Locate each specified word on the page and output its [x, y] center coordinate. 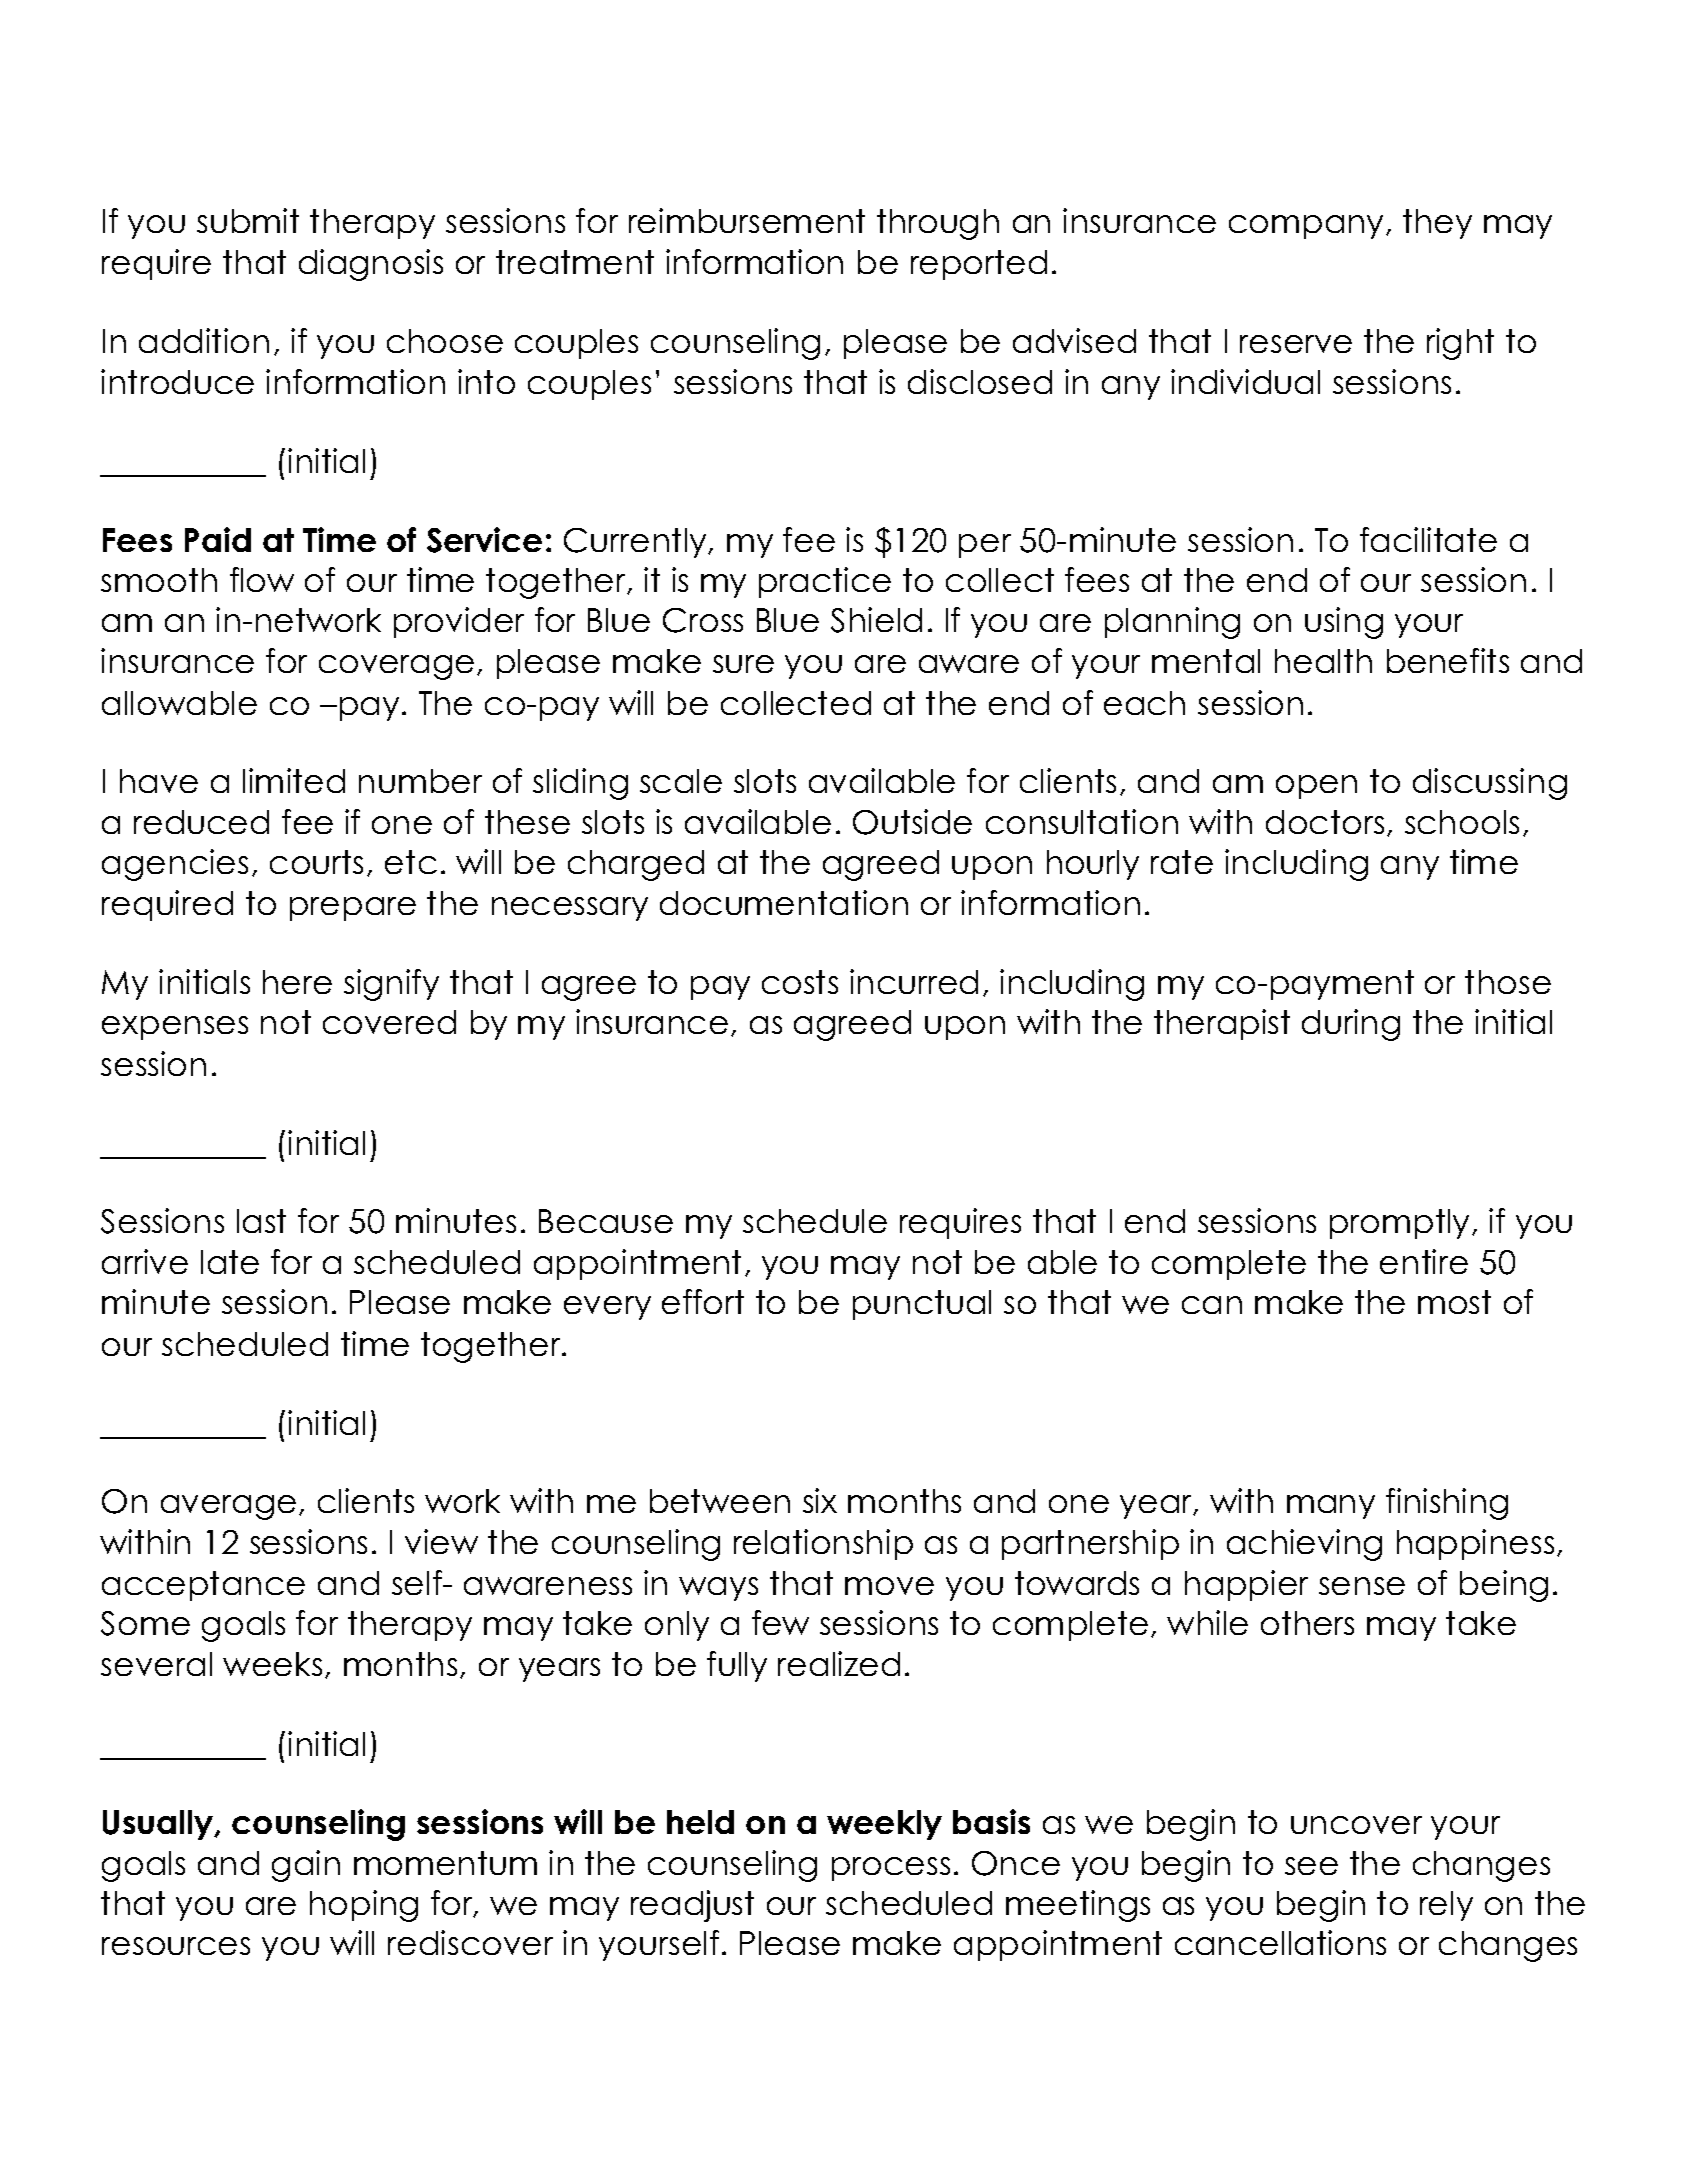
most [1454, 1302]
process [891, 1869]
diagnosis [371, 265]
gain [306, 1866]
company [1306, 227]
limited [294, 780]
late [230, 1262]
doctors [1325, 822]
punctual [922, 1305]
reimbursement [747, 220]
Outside [912, 822]
